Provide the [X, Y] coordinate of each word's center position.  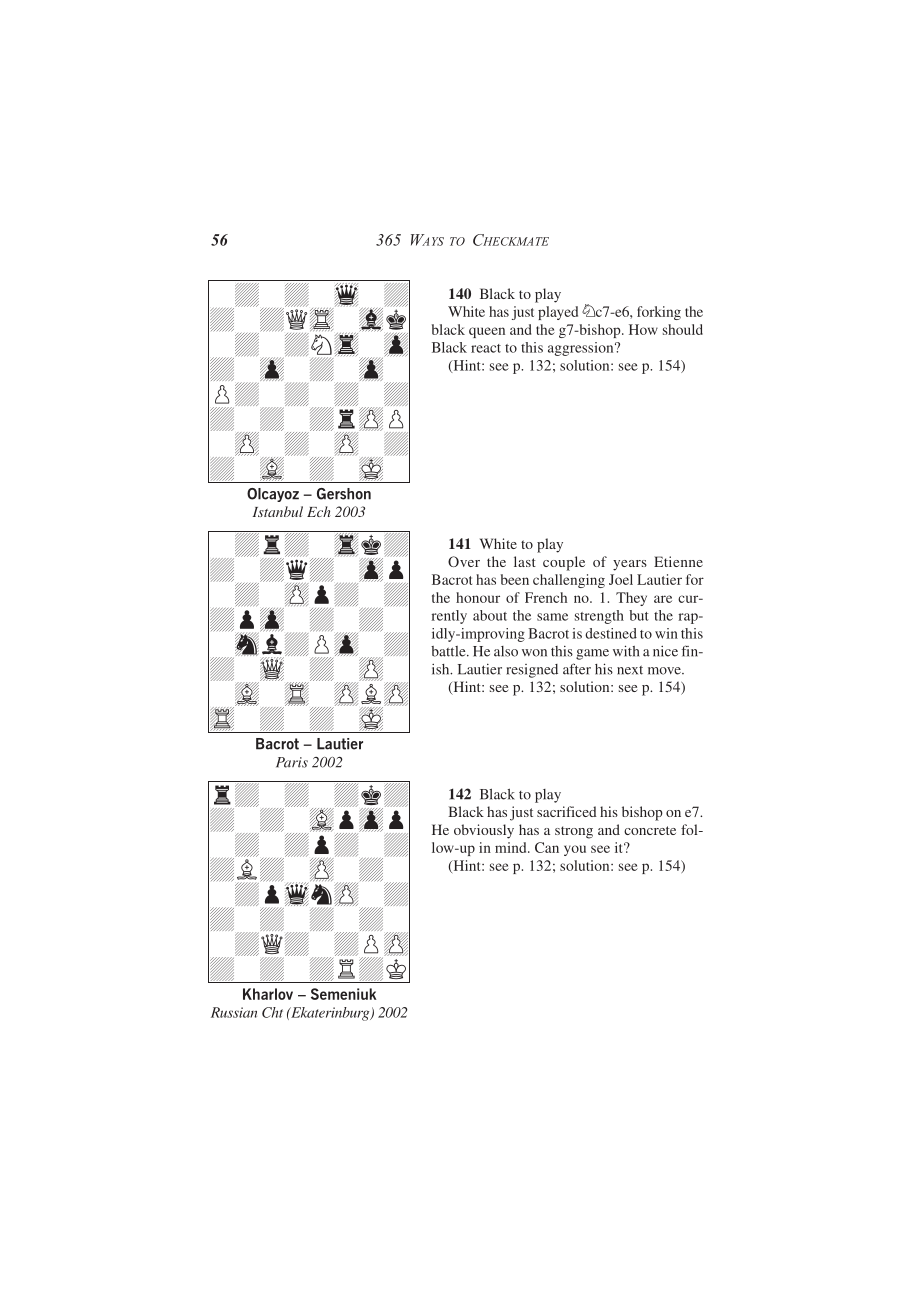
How [643, 329]
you [575, 850]
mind [512, 847]
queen [487, 332]
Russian [234, 1012]
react [486, 348]
